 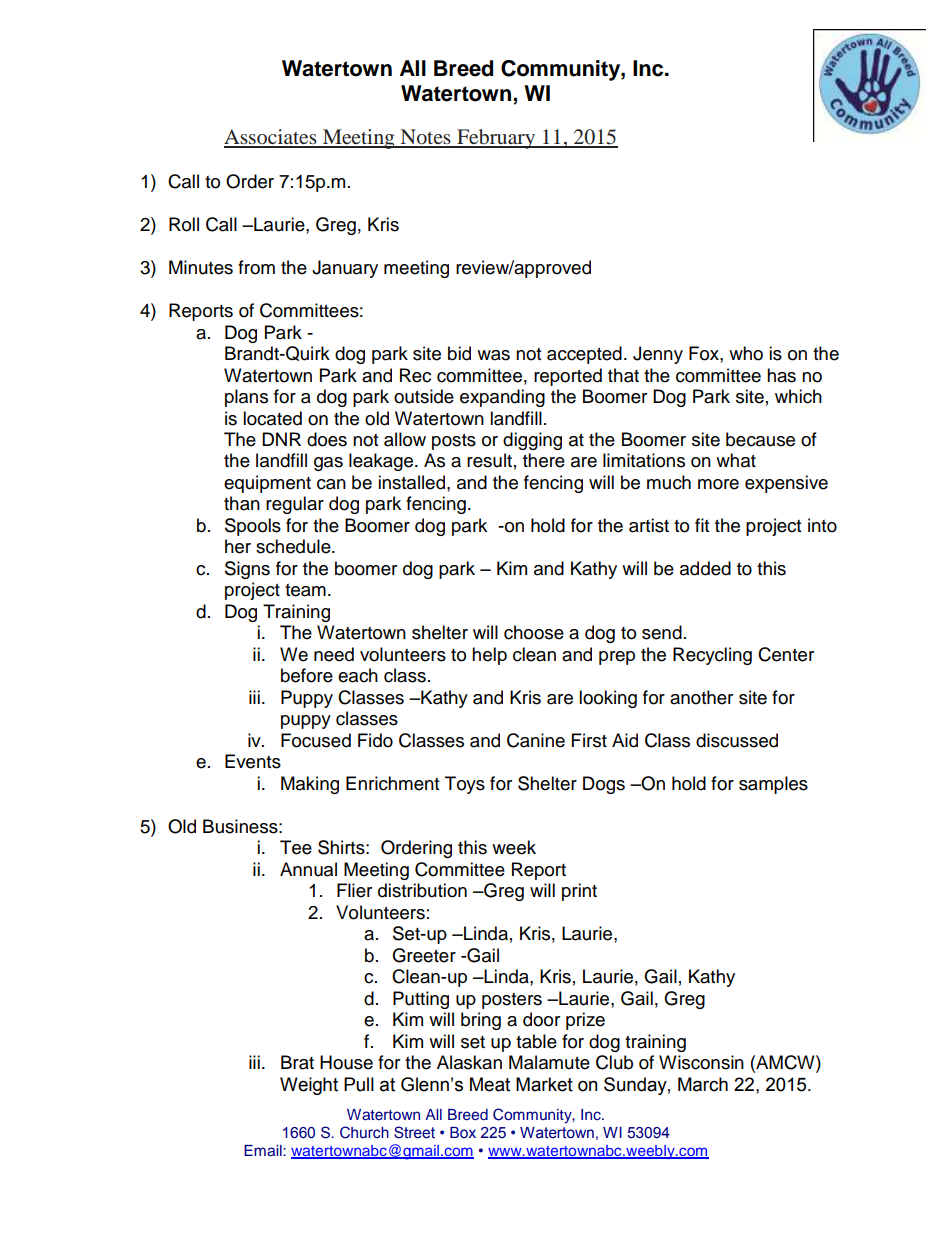 What do you see at coordinates (496, 139) in the screenshot?
I see `February` at bounding box center [496, 139].
